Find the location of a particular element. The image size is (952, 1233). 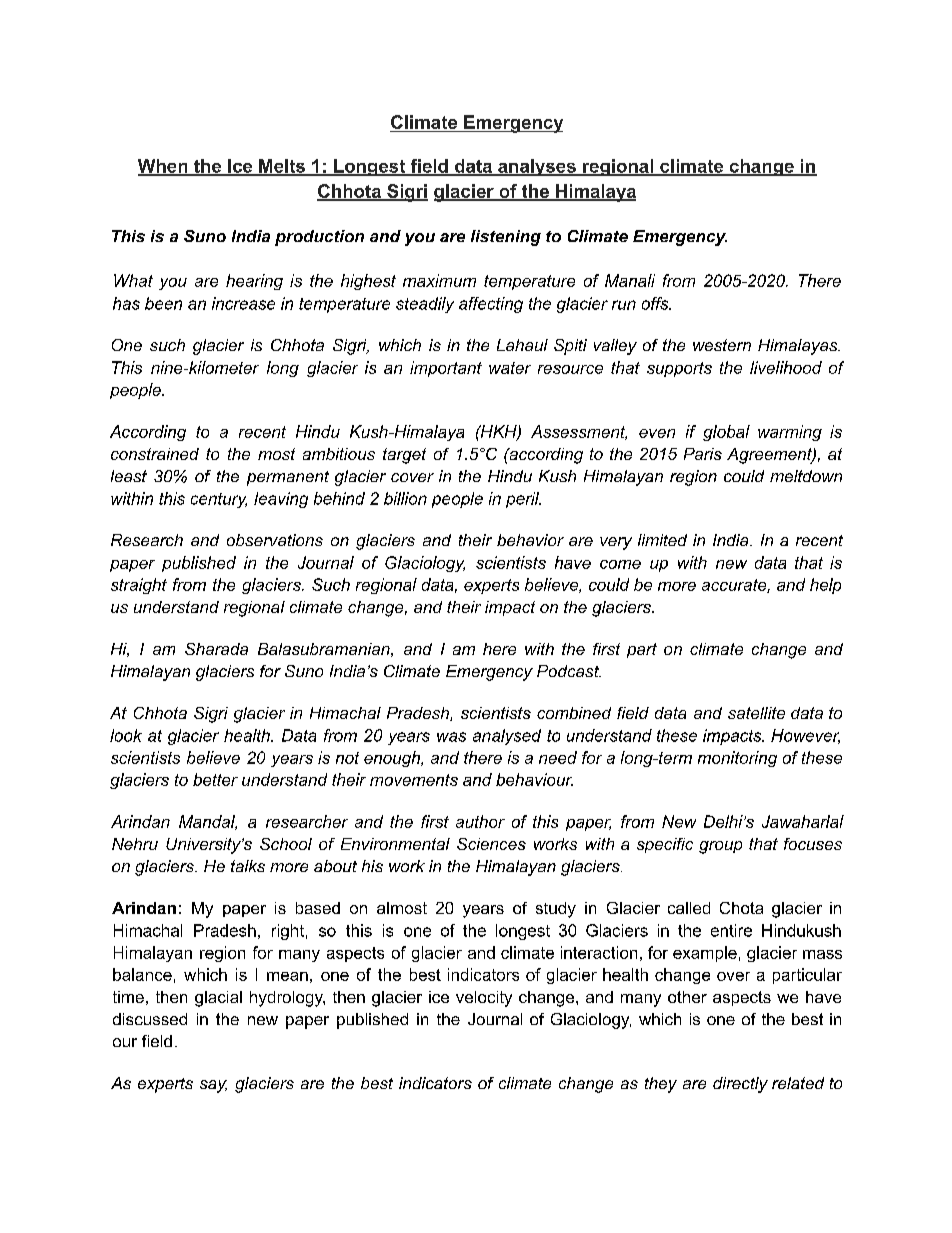

When is located at coordinates (164, 167).
